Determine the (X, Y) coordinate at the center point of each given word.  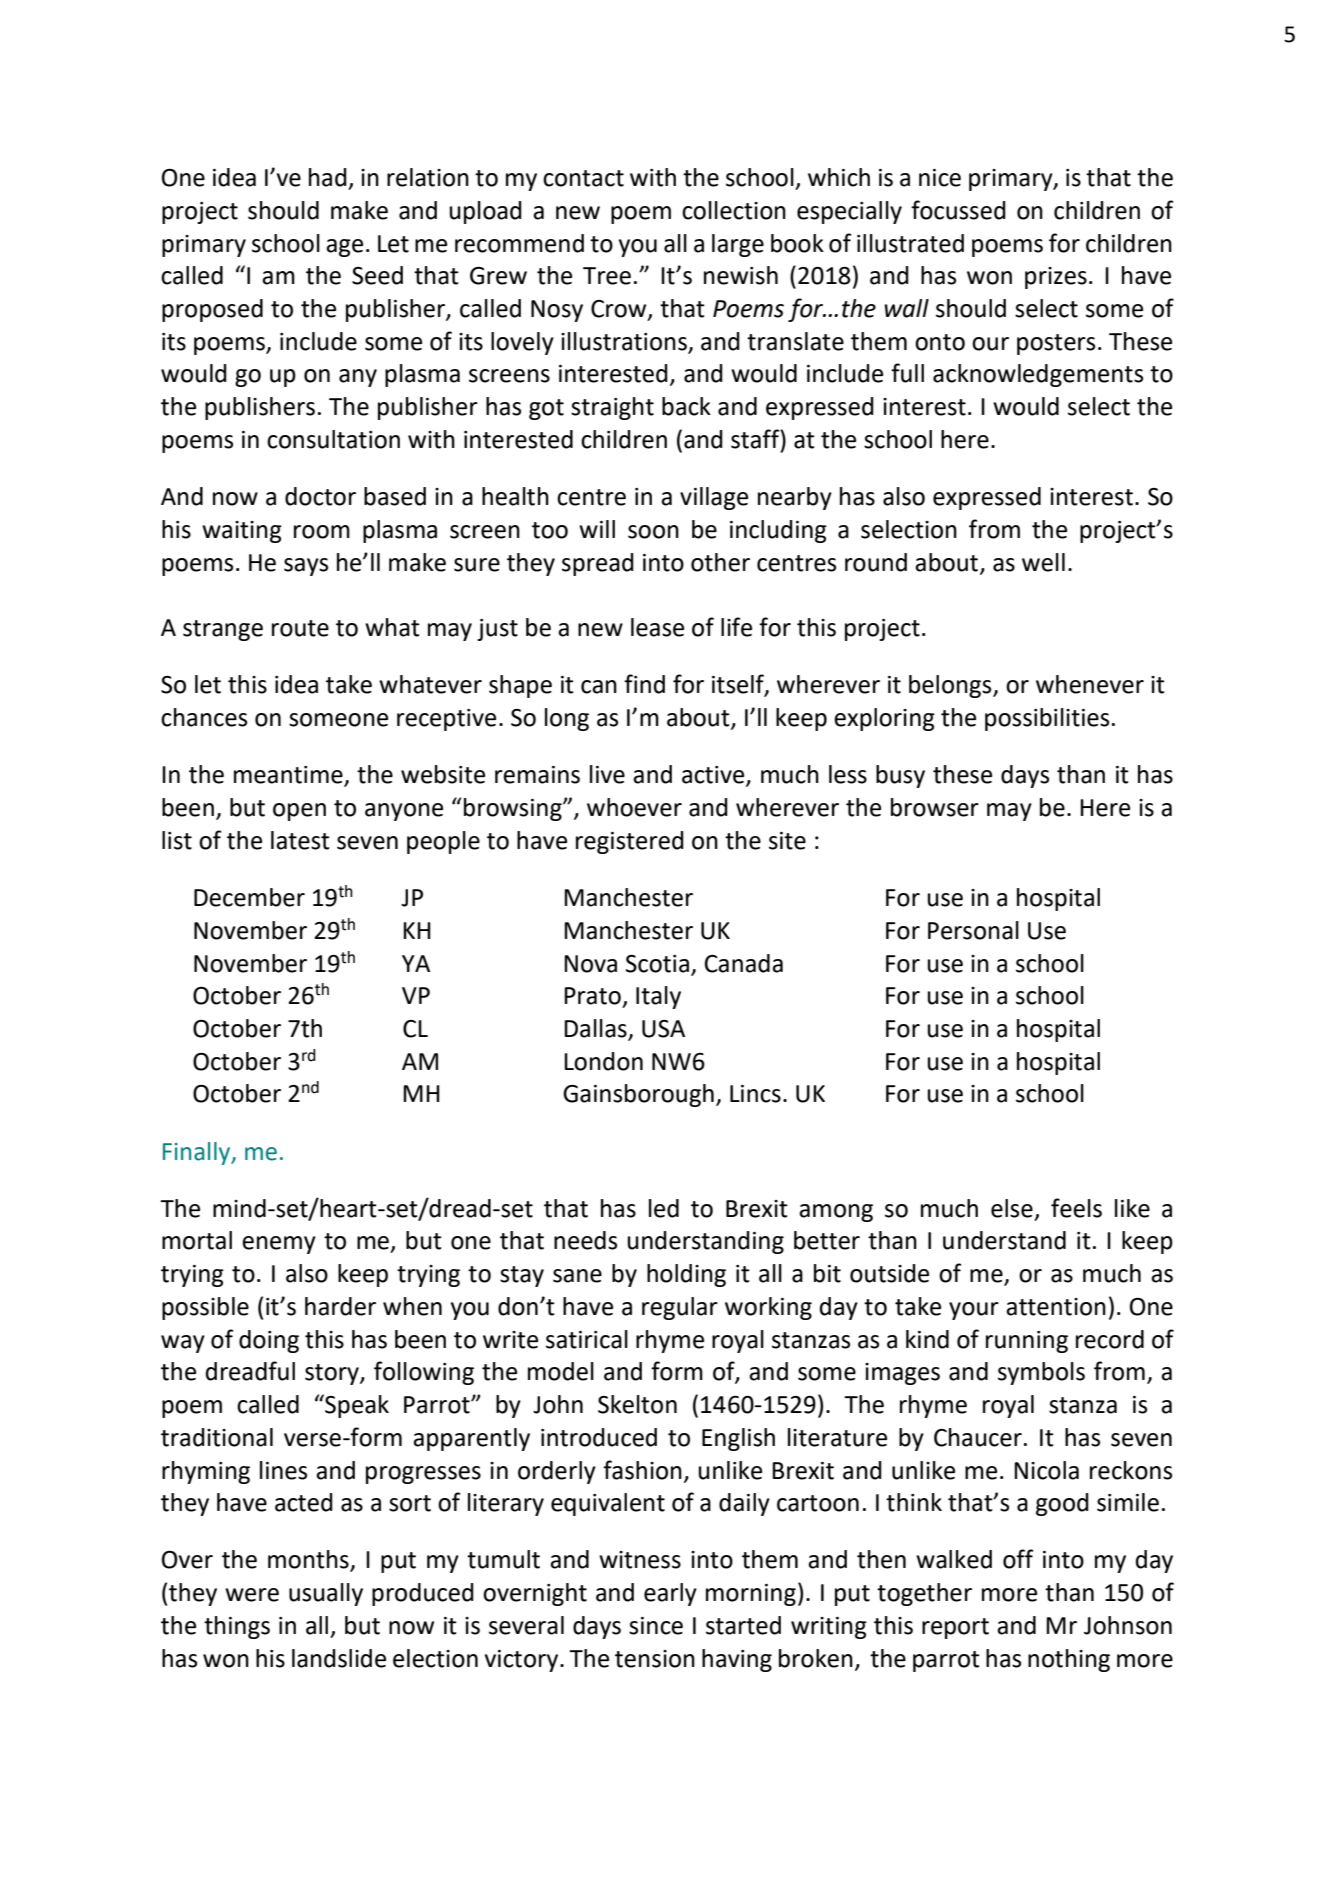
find (644, 684)
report (955, 1628)
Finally (198, 1153)
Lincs (755, 1094)
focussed (958, 210)
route (300, 628)
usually (326, 1594)
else (1012, 1208)
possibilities (1047, 719)
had (328, 177)
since (656, 1626)
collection (734, 210)
